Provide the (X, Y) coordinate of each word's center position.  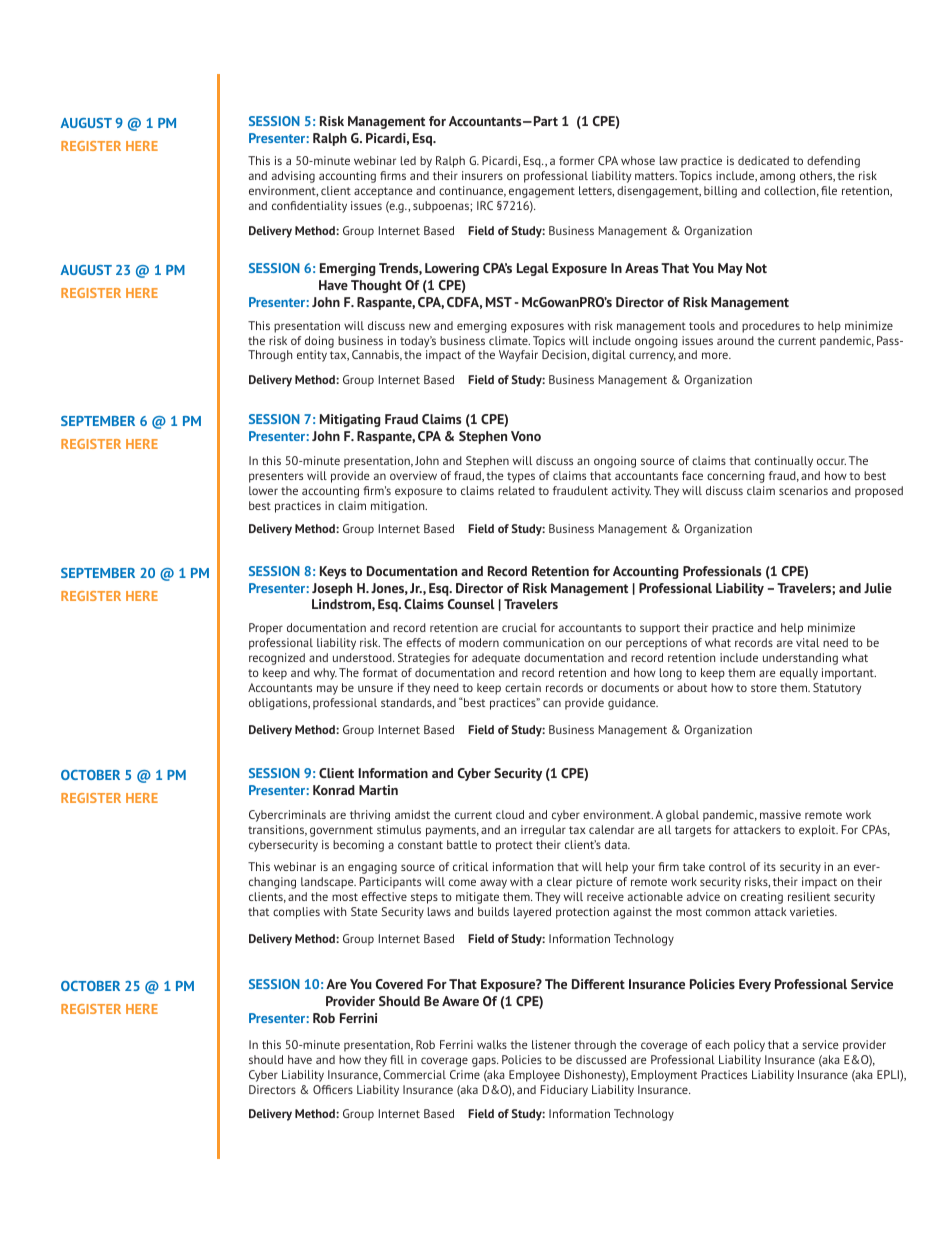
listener (551, 1044)
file (829, 190)
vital (807, 642)
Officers (333, 1089)
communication (543, 642)
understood (363, 657)
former (576, 160)
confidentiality (309, 207)
